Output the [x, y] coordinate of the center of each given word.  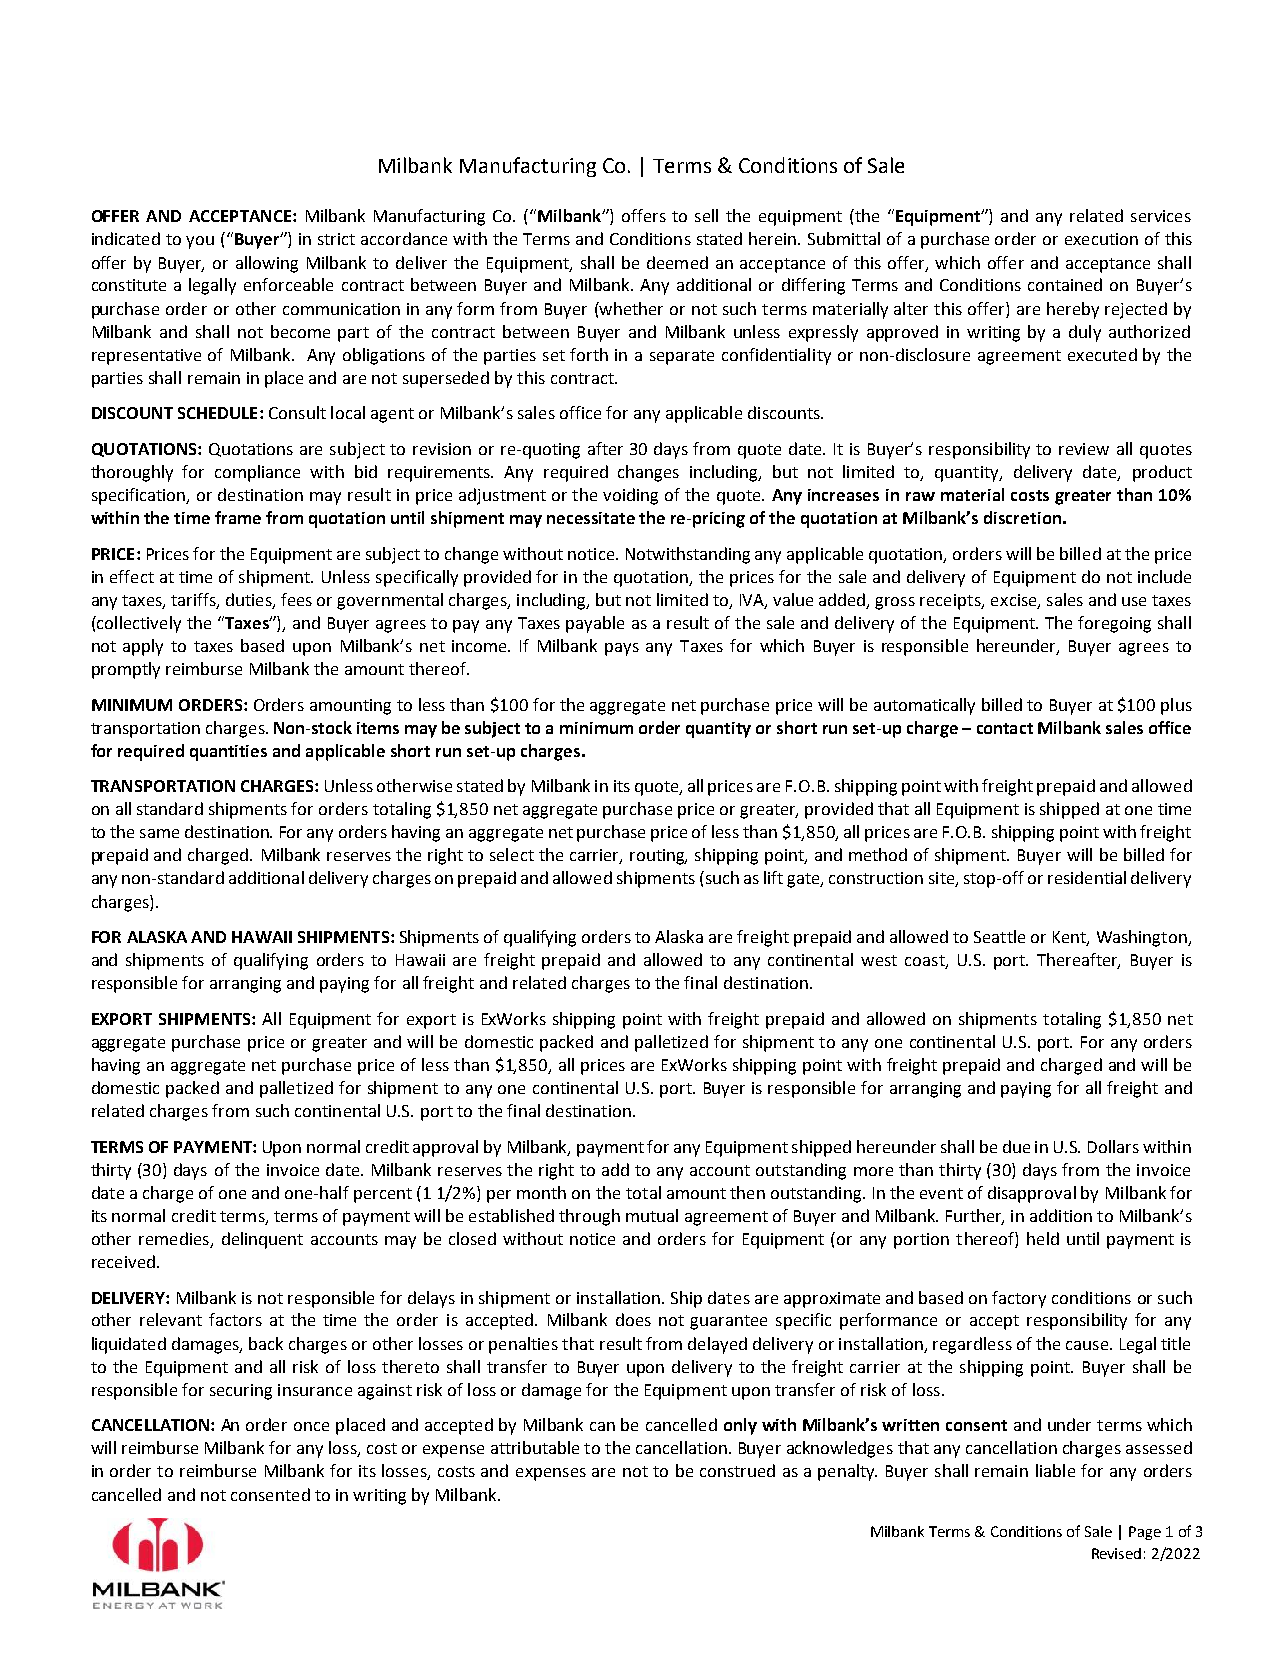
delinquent [262, 1240]
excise [1015, 601]
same [159, 833]
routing [658, 857]
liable [1055, 1470]
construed [737, 1470]
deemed [677, 262]
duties [250, 600]
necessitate [591, 518]
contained [1065, 284]
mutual [652, 1215]
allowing [267, 264]
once [311, 1426]
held [1043, 1238]
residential [1087, 877]
